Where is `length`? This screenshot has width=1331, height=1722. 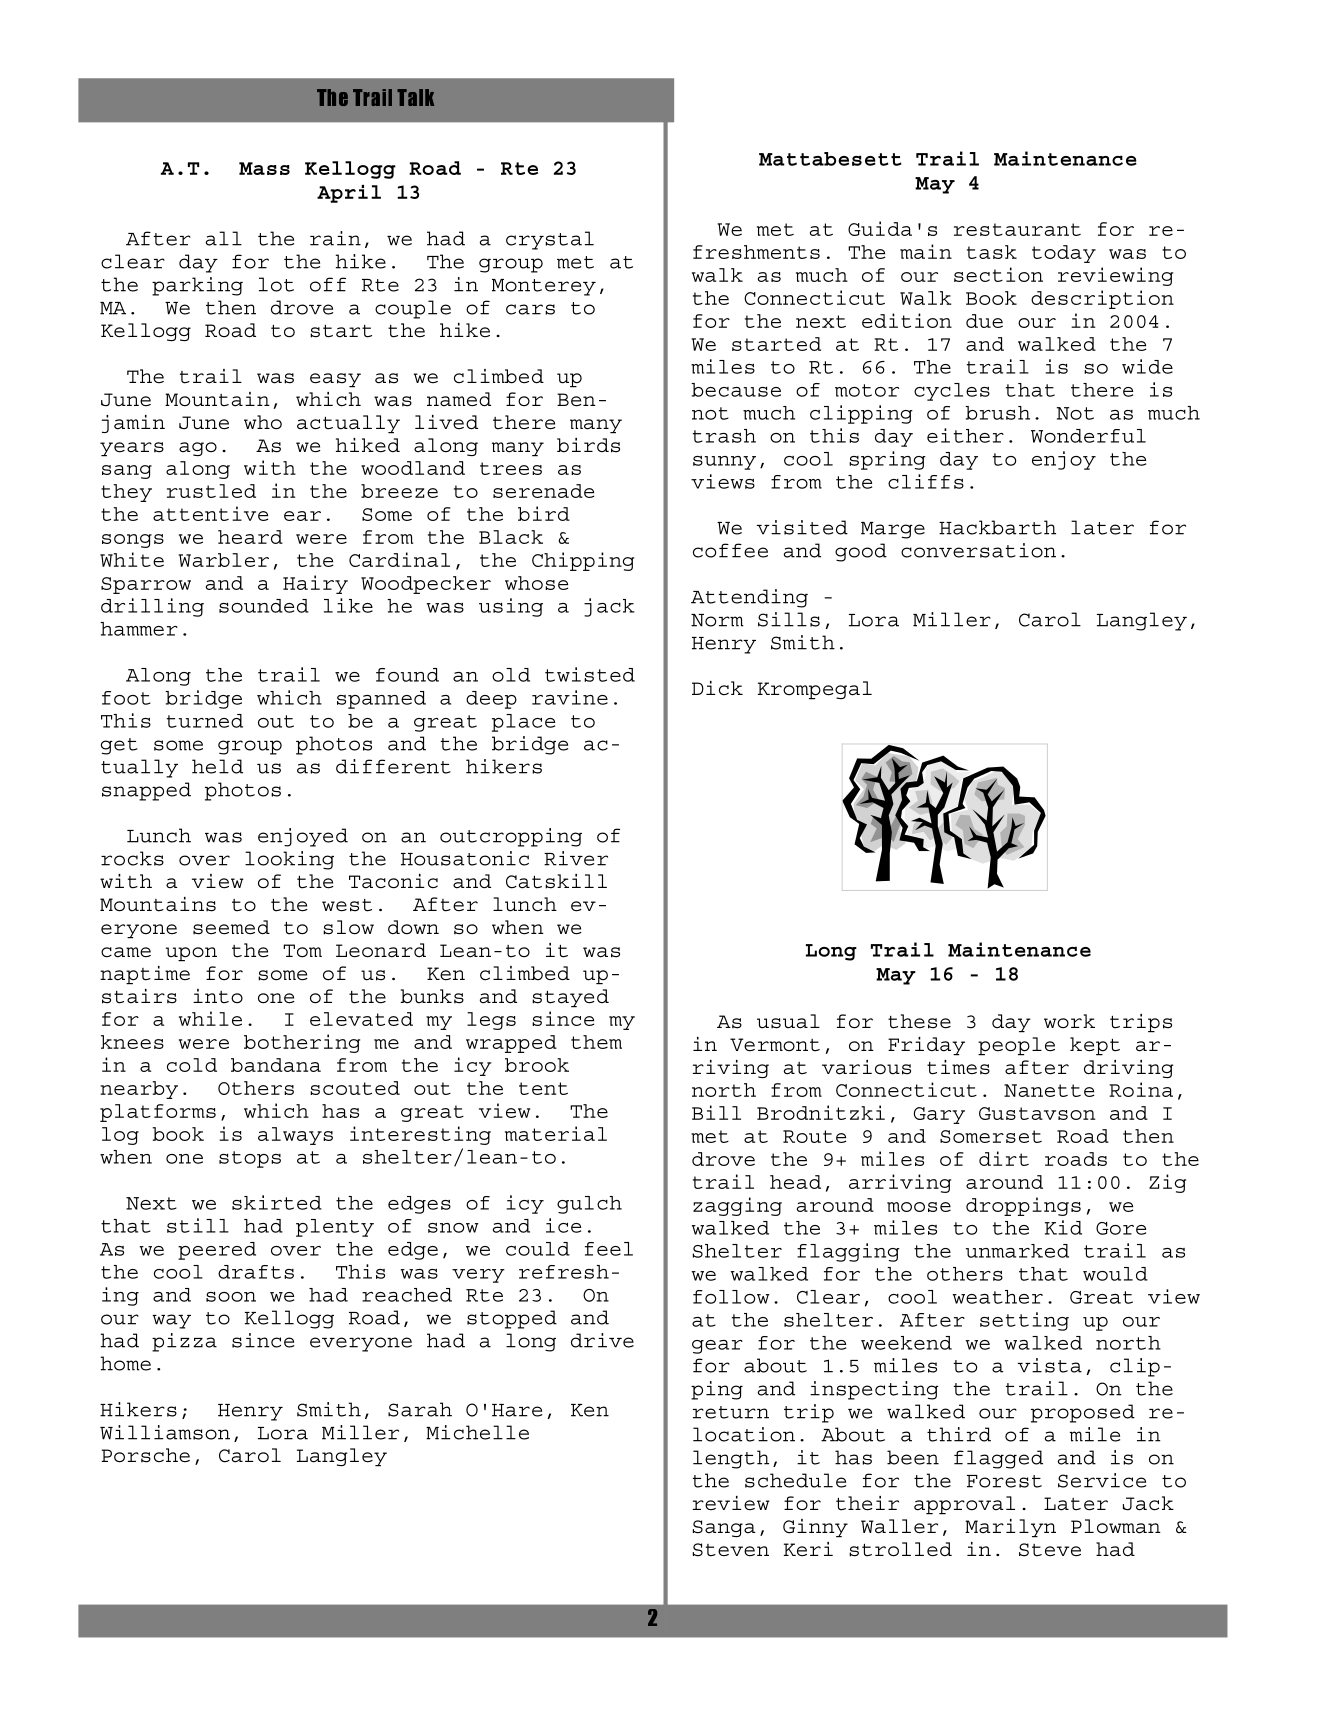
length is located at coordinates (731, 1459).
